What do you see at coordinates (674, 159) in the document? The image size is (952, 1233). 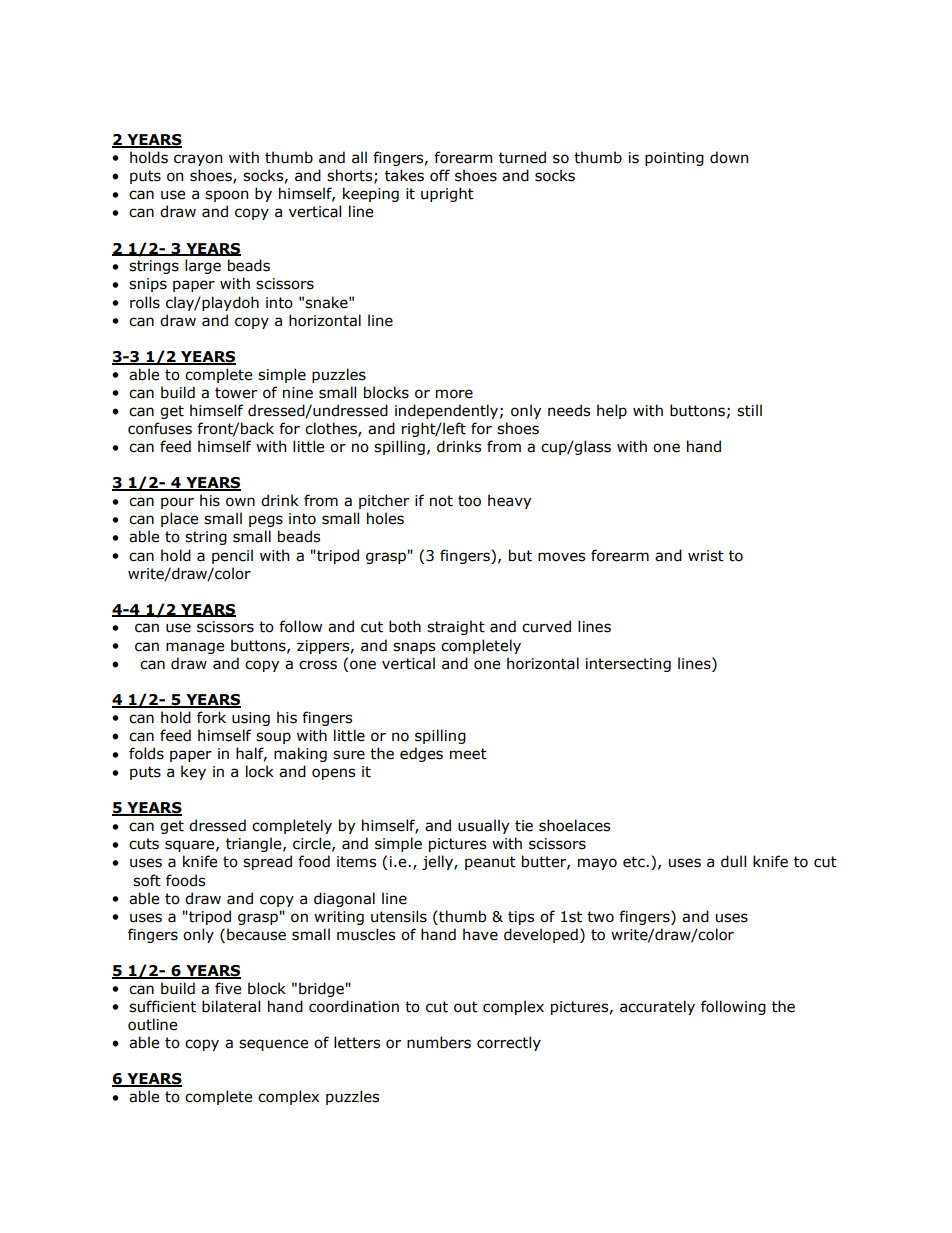 I see `pointing` at bounding box center [674, 159].
